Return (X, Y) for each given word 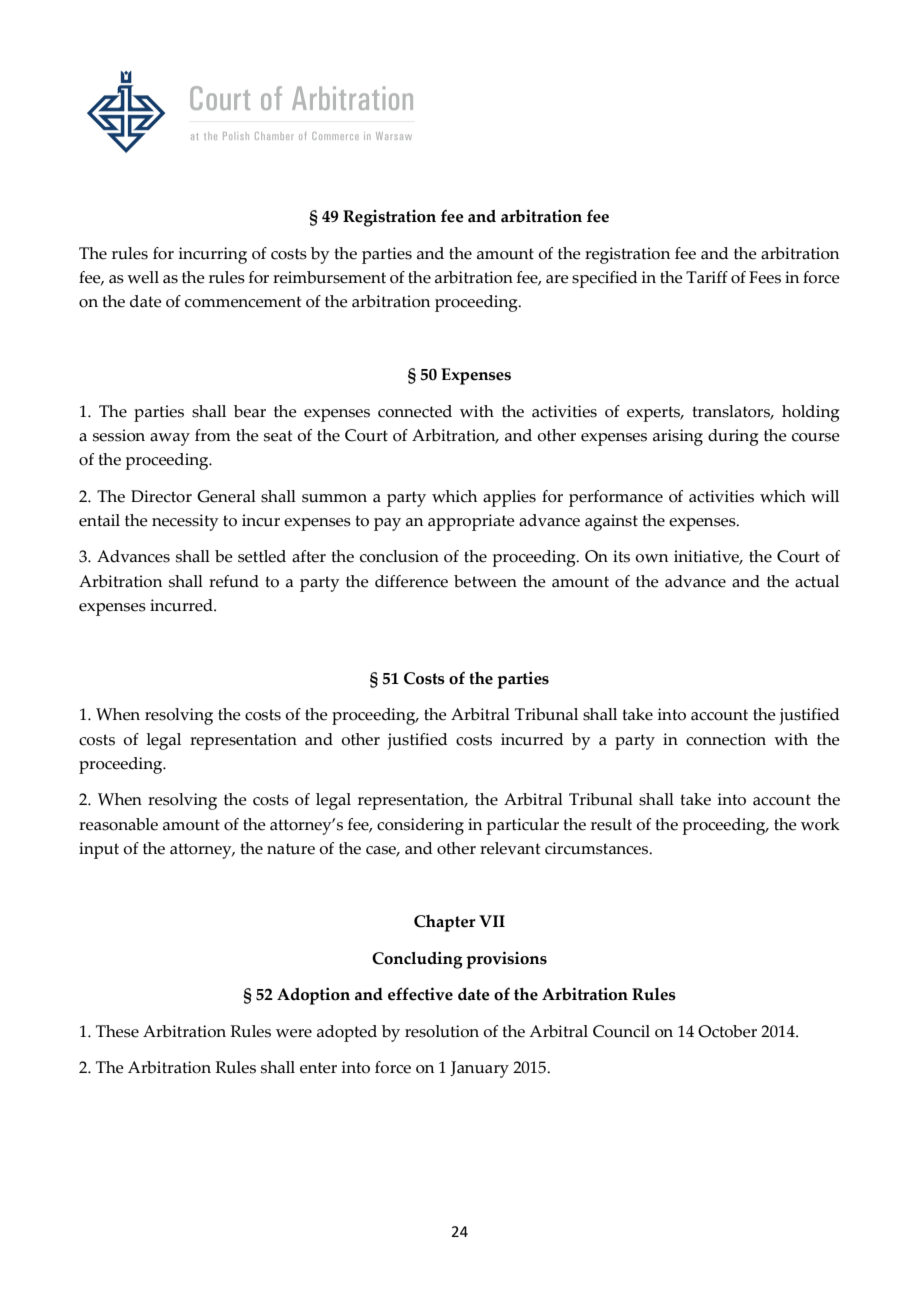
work (820, 824)
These (117, 1031)
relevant (510, 848)
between (485, 581)
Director (161, 496)
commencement (243, 302)
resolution (442, 1031)
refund (234, 581)
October (727, 1031)
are (557, 279)
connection (726, 739)
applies (509, 498)
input (99, 850)
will (825, 496)
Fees (765, 277)
